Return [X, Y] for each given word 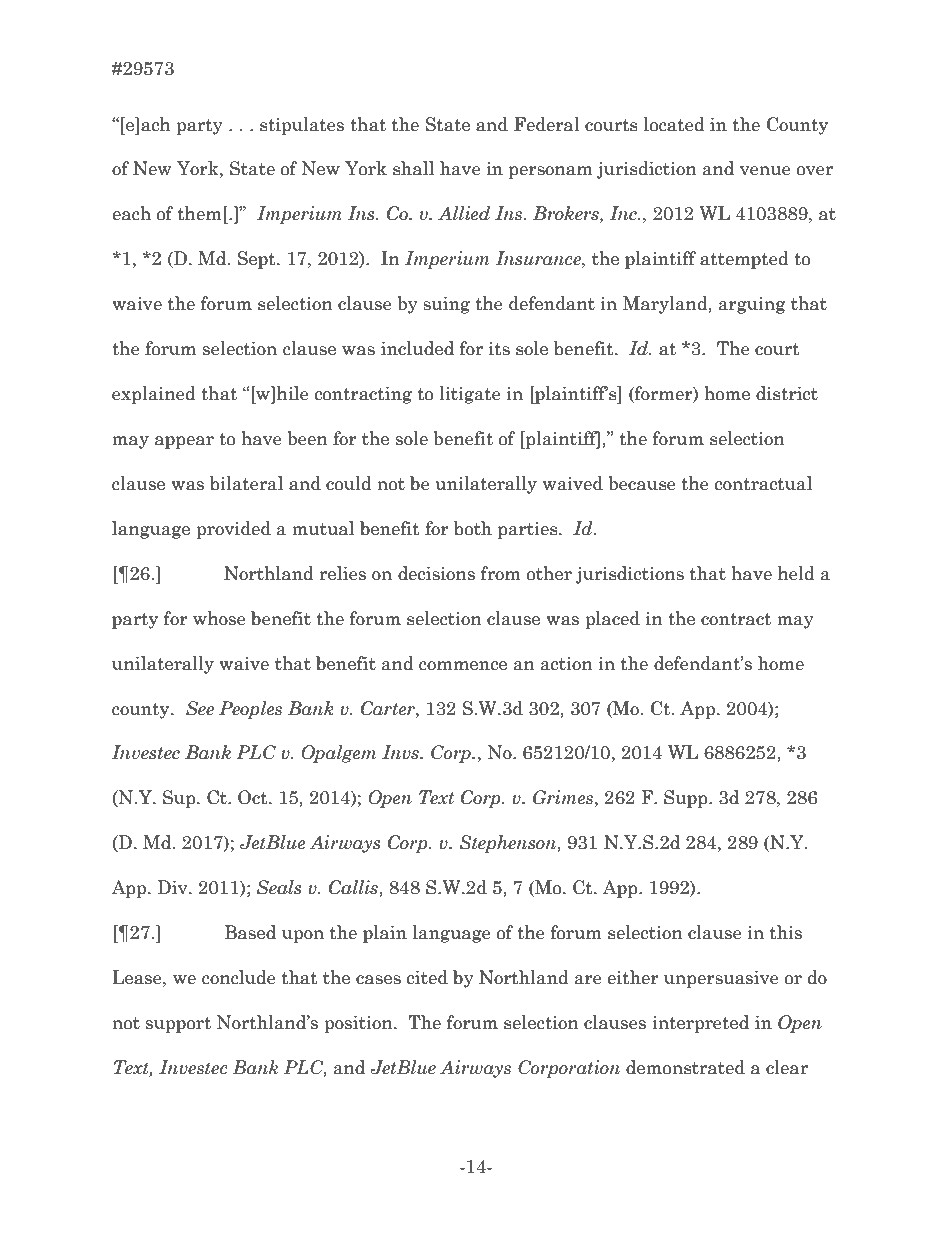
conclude [239, 977]
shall [413, 168]
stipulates [302, 126]
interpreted [700, 1024]
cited [427, 977]
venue [765, 171]
